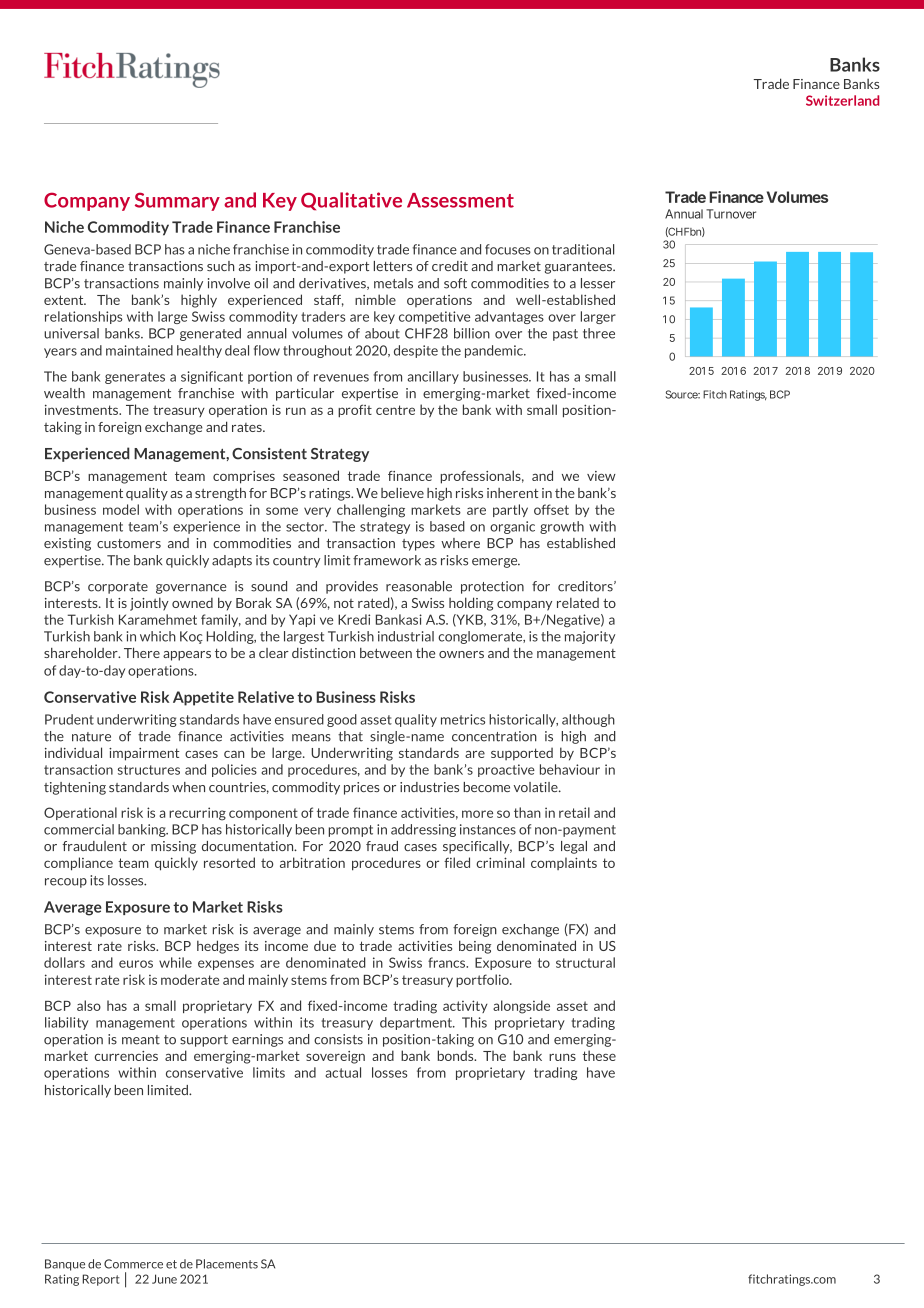  What do you see at coordinates (133, 1264) in the screenshot?
I see `Commerce` at bounding box center [133, 1264].
